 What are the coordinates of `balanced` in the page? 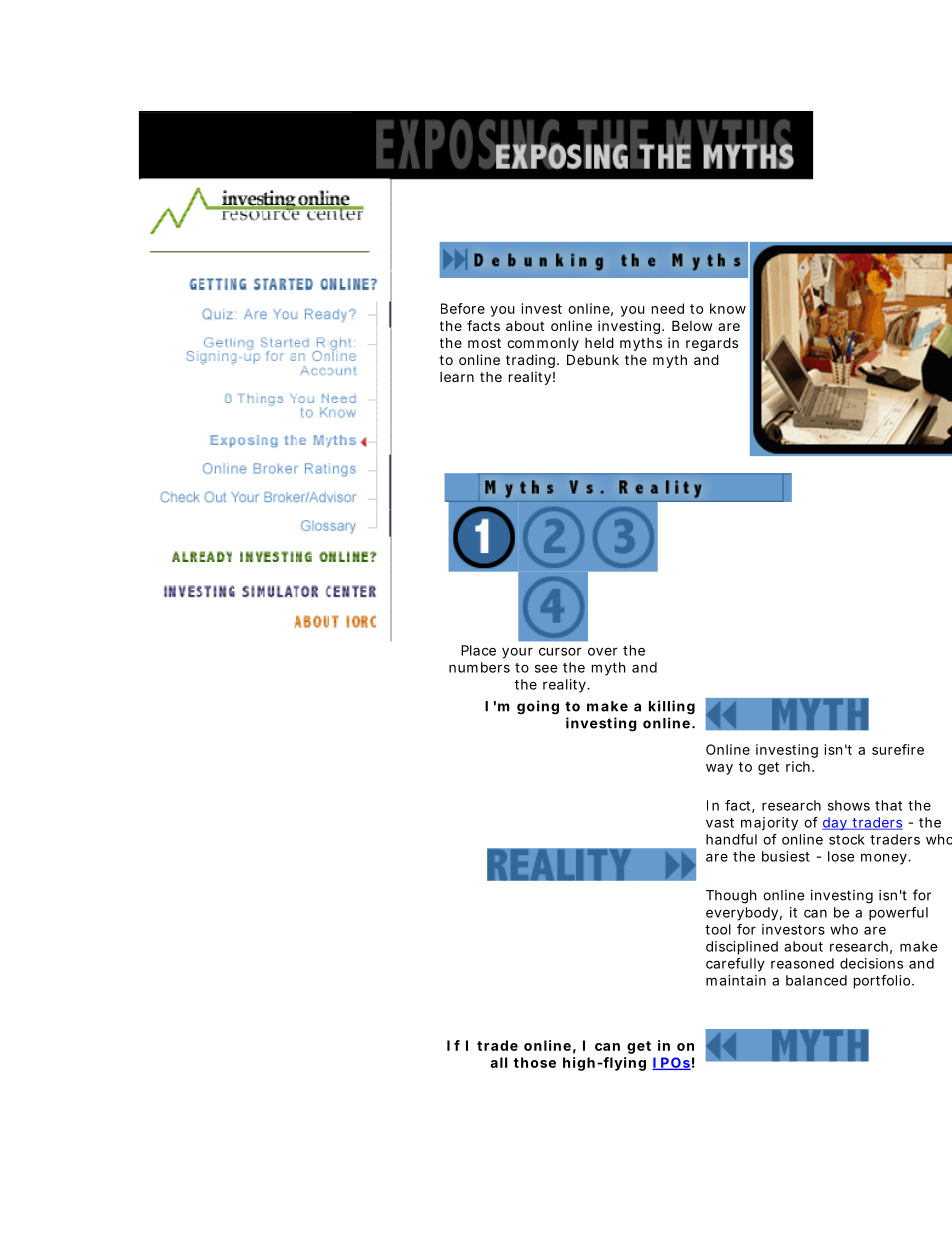 It's located at (816, 980).
